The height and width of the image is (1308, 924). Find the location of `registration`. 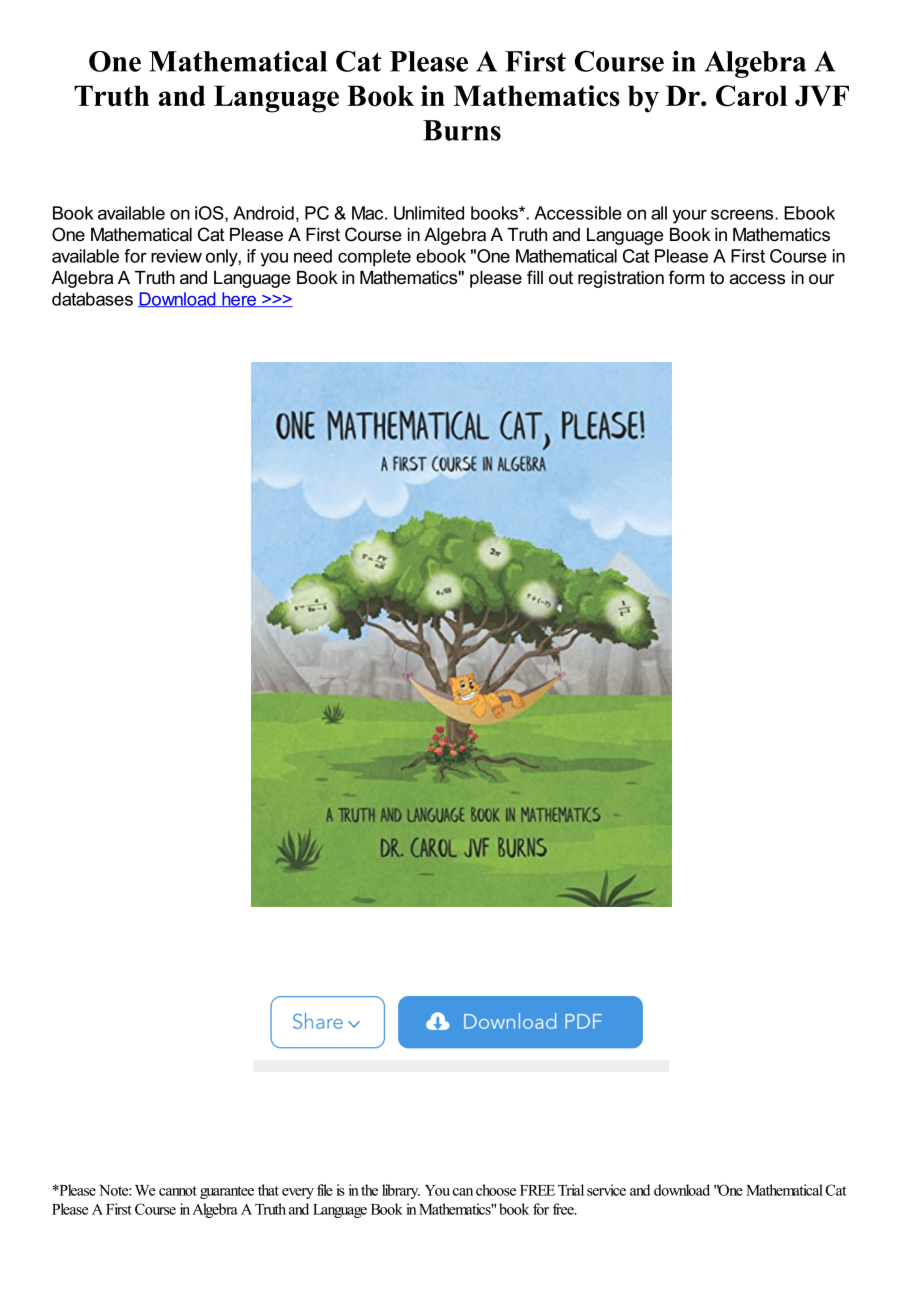

registration is located at coordinates (621, 279).
